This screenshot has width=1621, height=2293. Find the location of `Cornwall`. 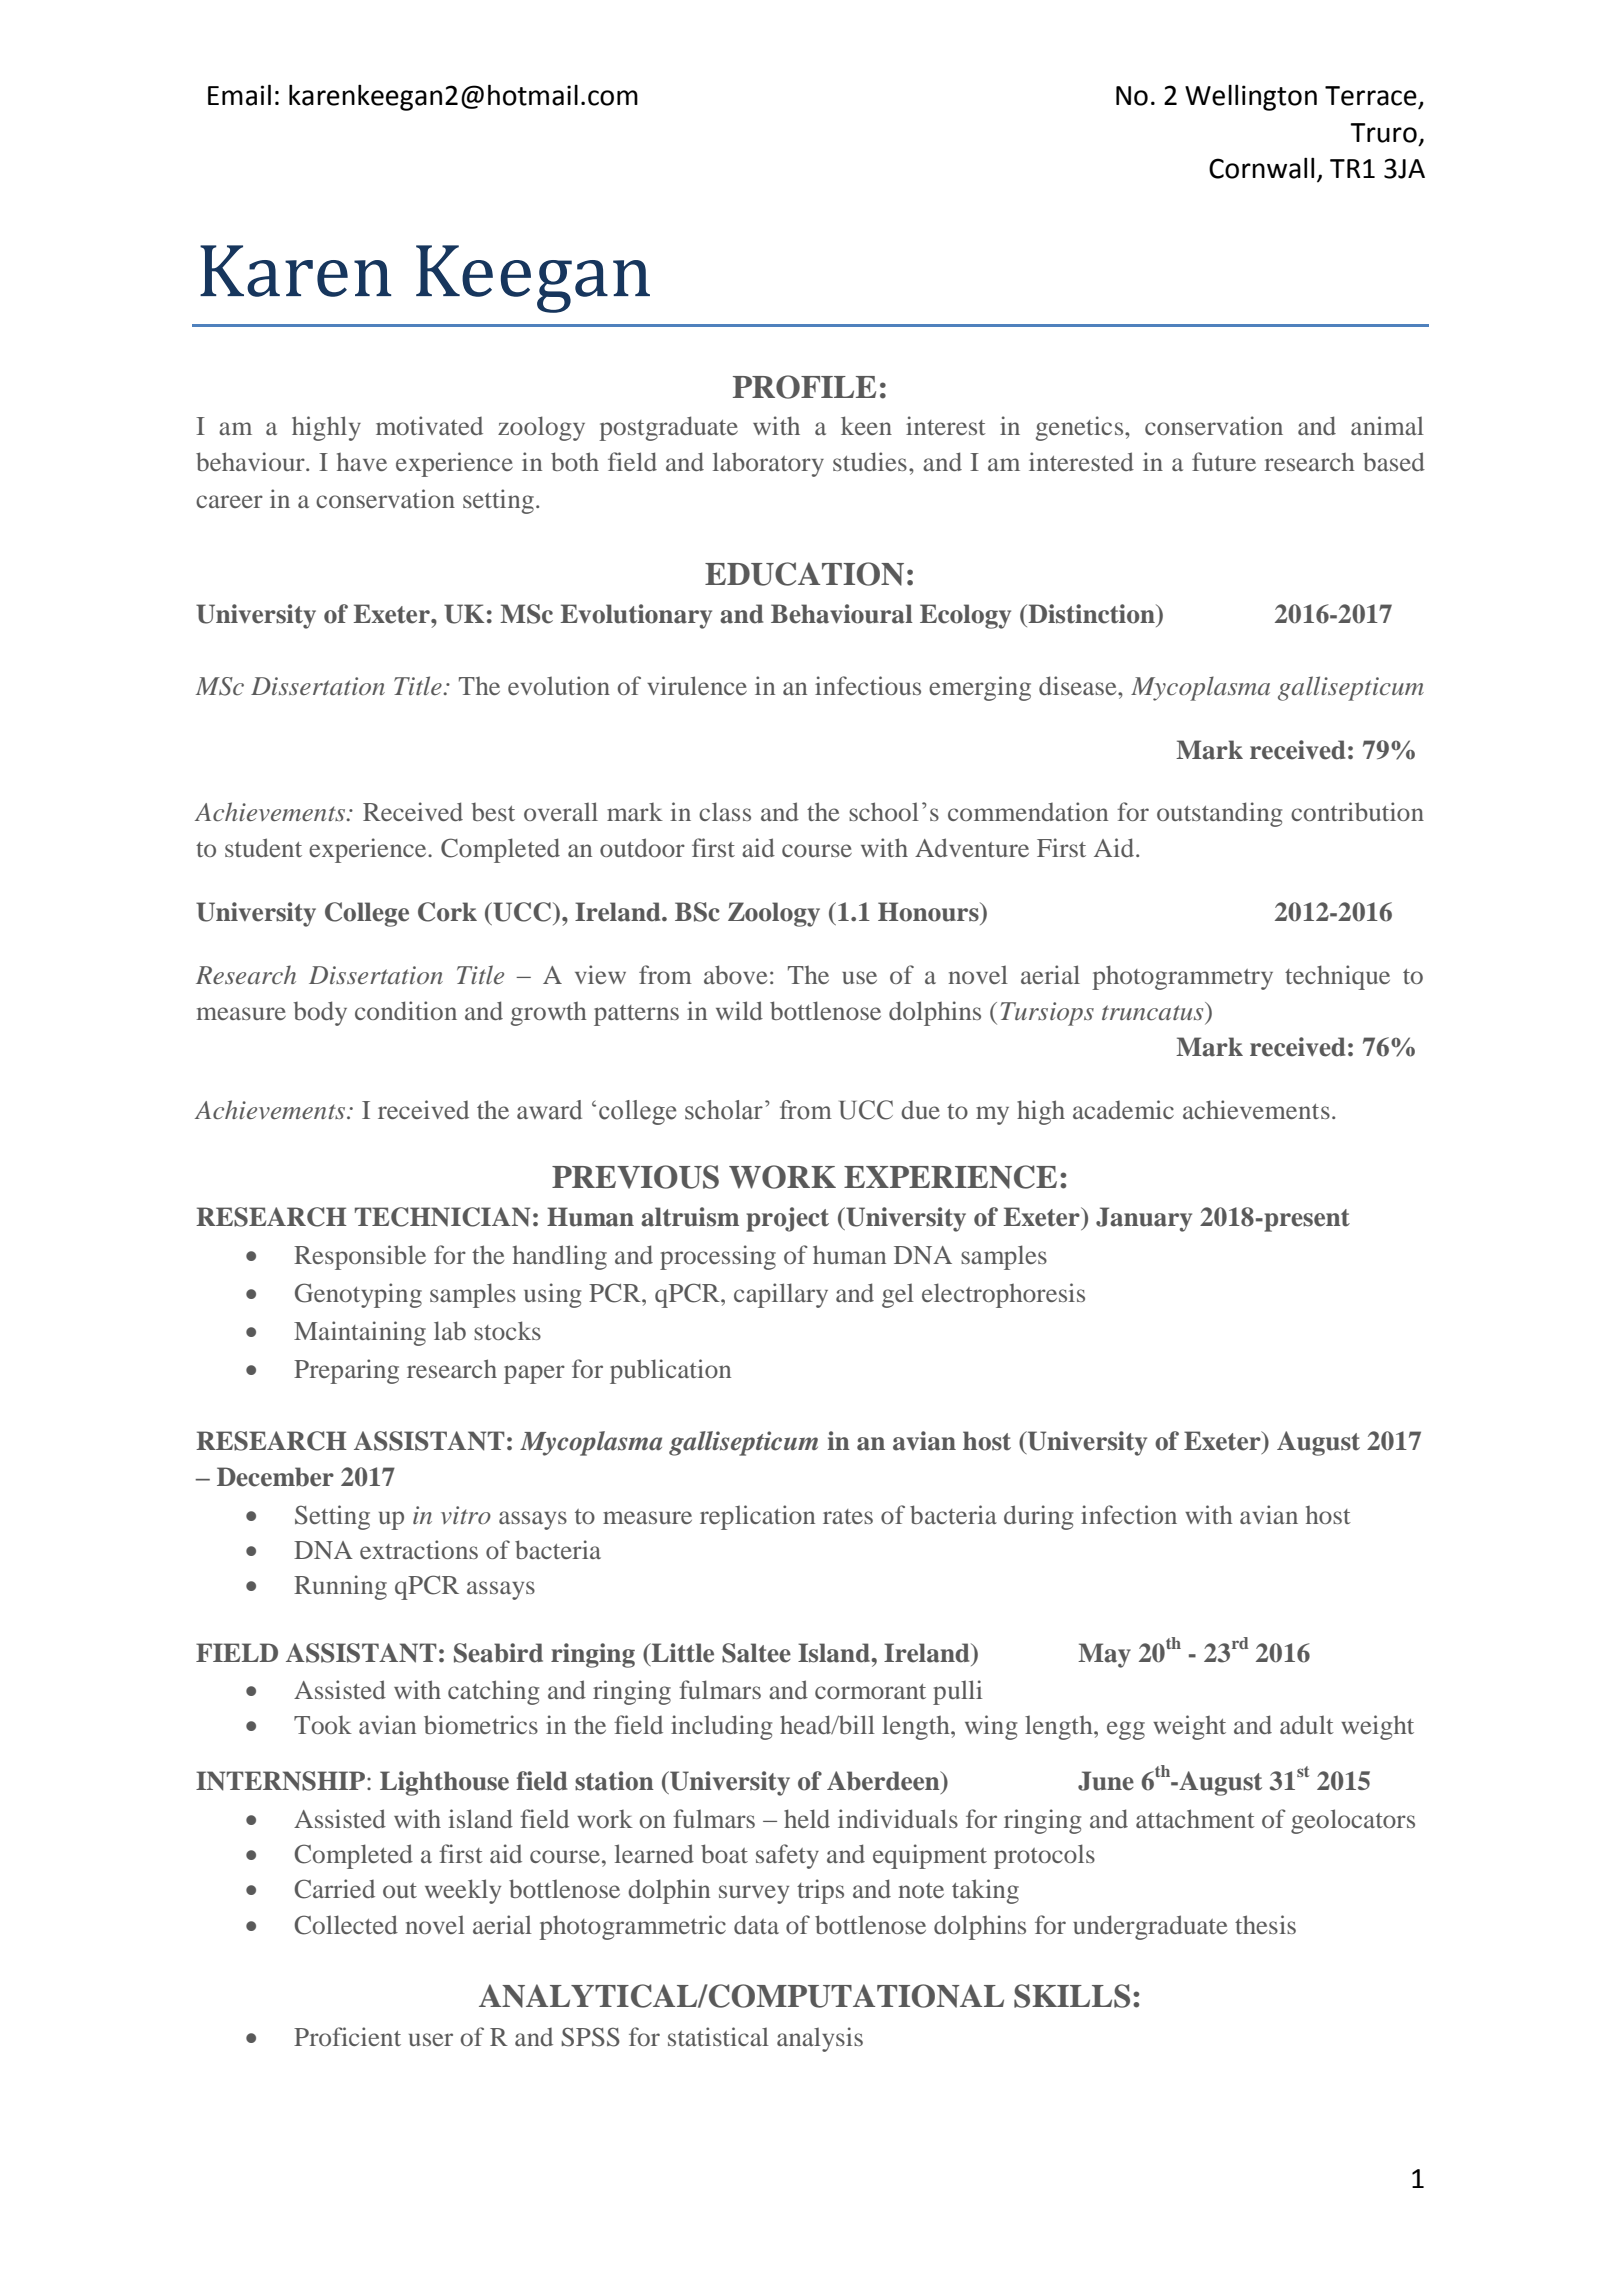

Cornwall is located at coordinates (1261, 168).
